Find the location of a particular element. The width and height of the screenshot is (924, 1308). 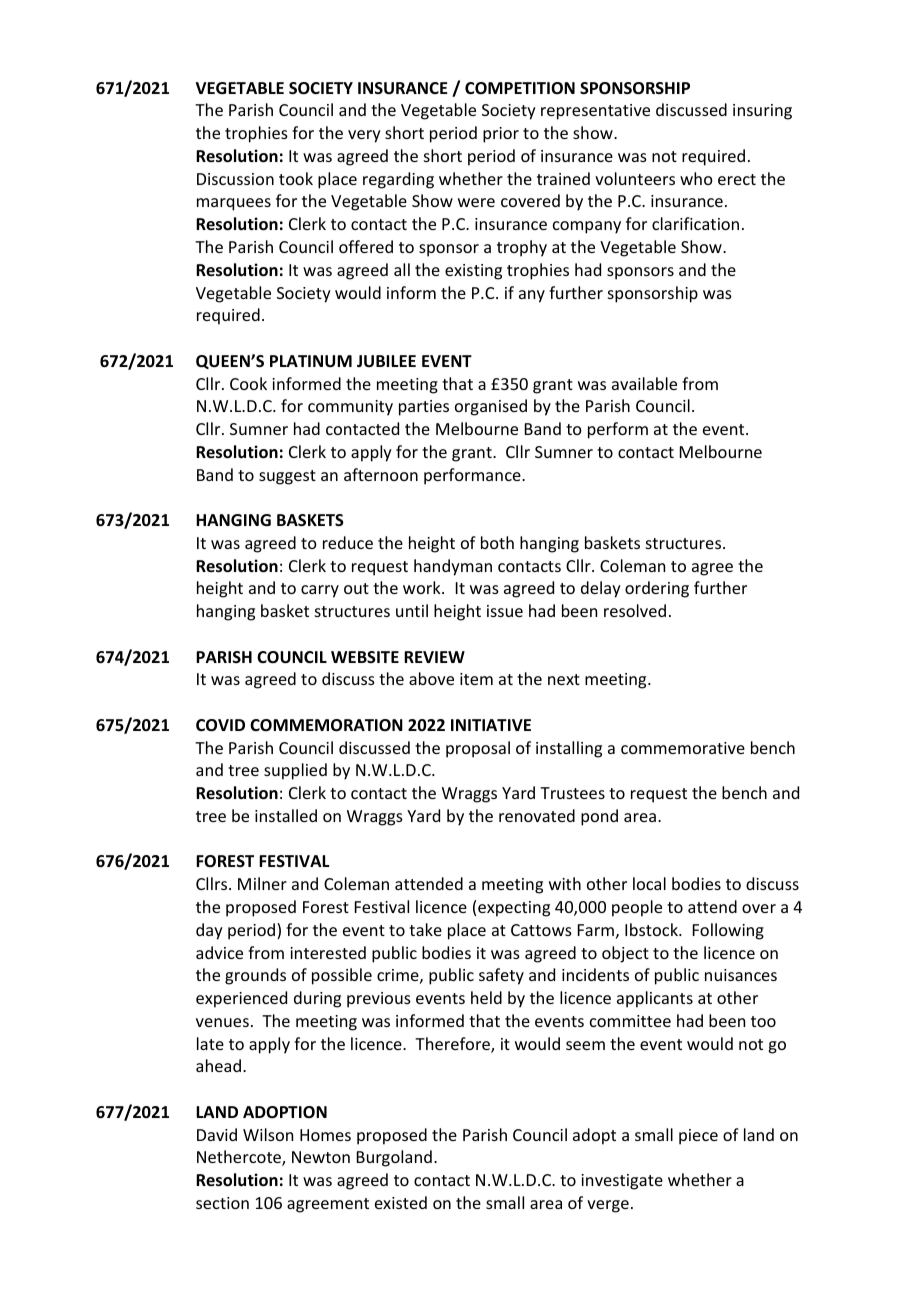

Milner is located at coordinates (262, 883).
